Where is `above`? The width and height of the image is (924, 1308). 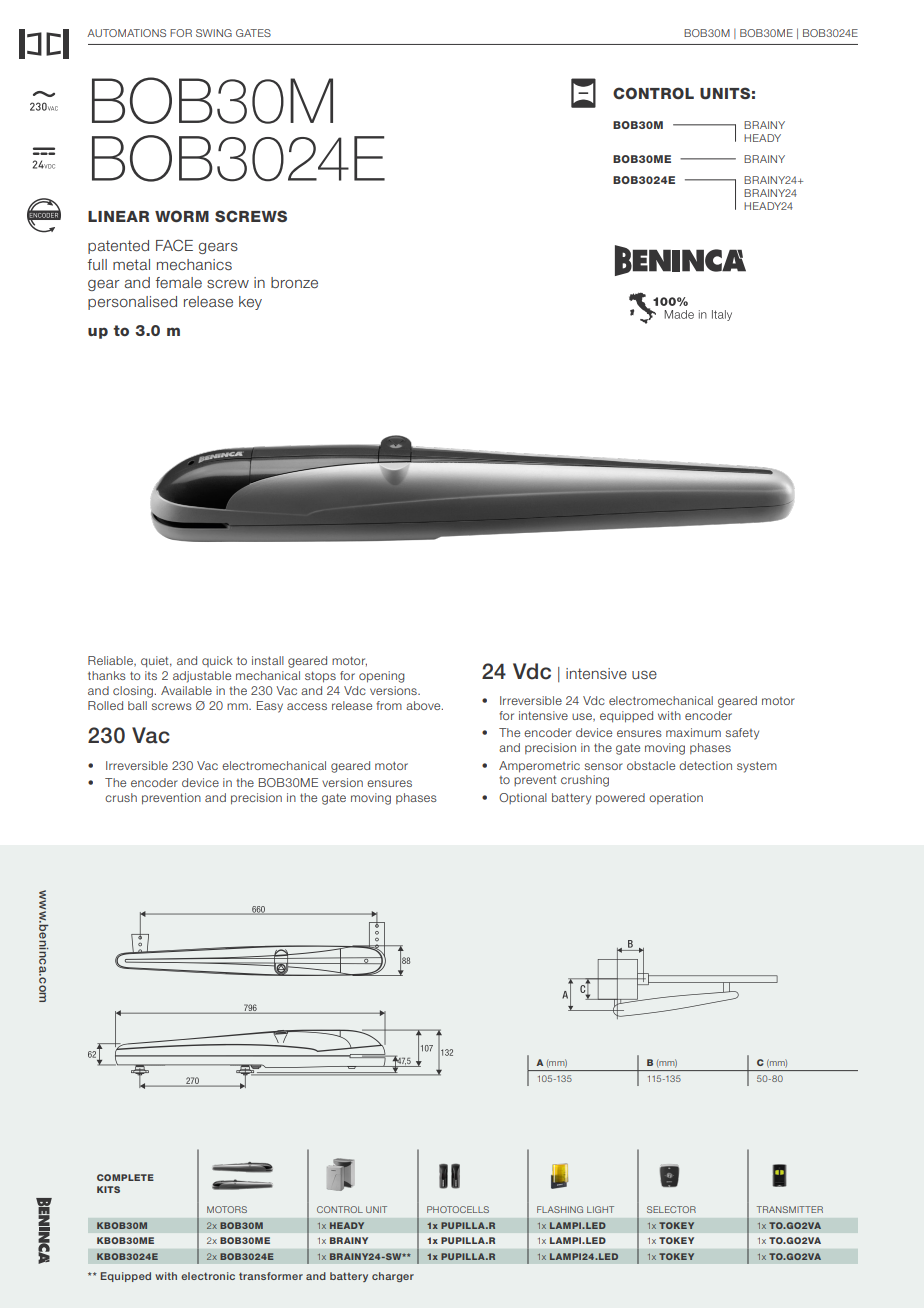 above is located at coordinates (424, 705).
